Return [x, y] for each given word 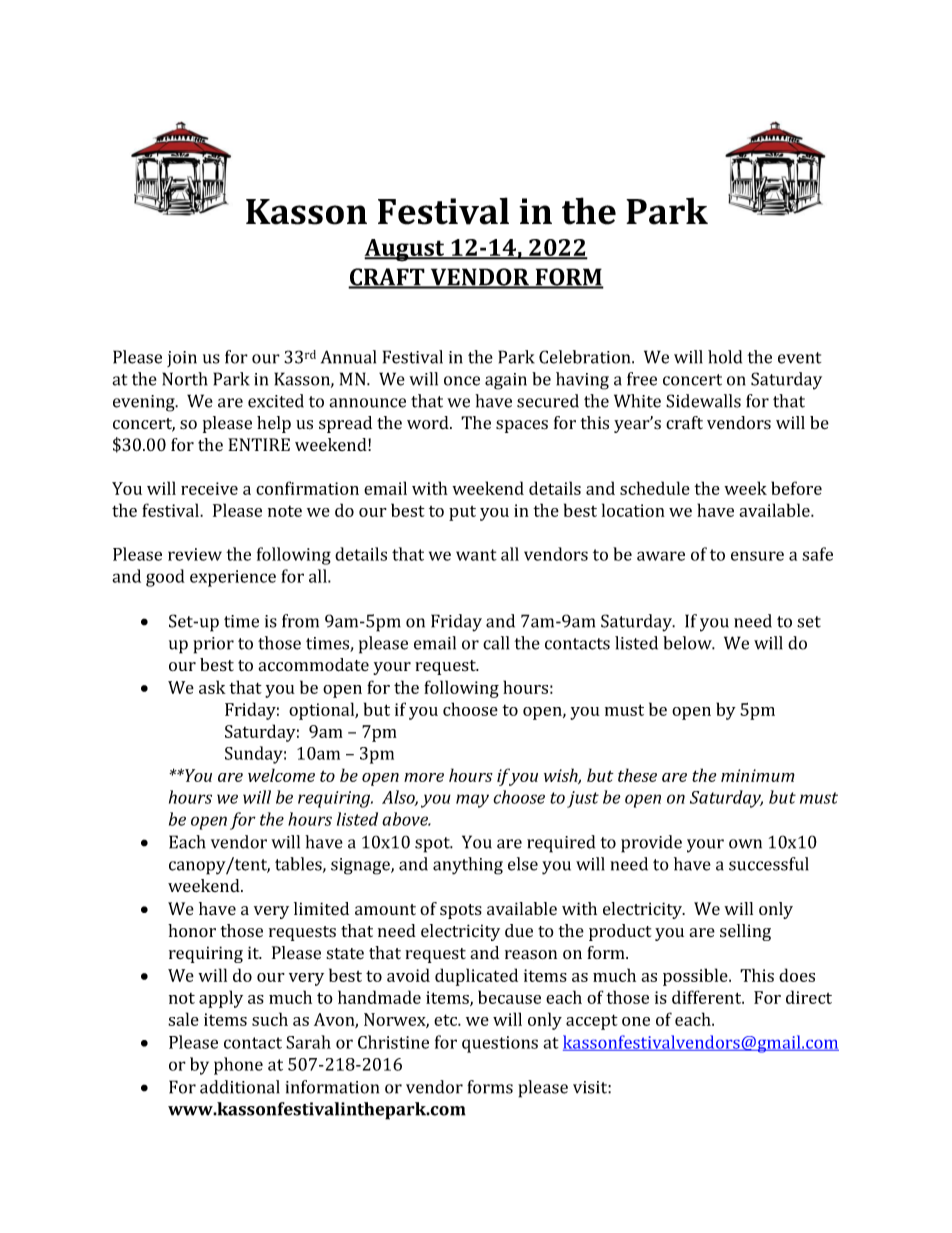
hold [725, 357]
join [182, 359]
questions [500, 1044]
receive [209, 488]
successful [769, 864]
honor [192, 930]
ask [212, 687]
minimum [758, 775]
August [405, 250]
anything [468, 866]
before [796, 488]
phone [238, 1066]
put [462, 513]
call [496, 643]
